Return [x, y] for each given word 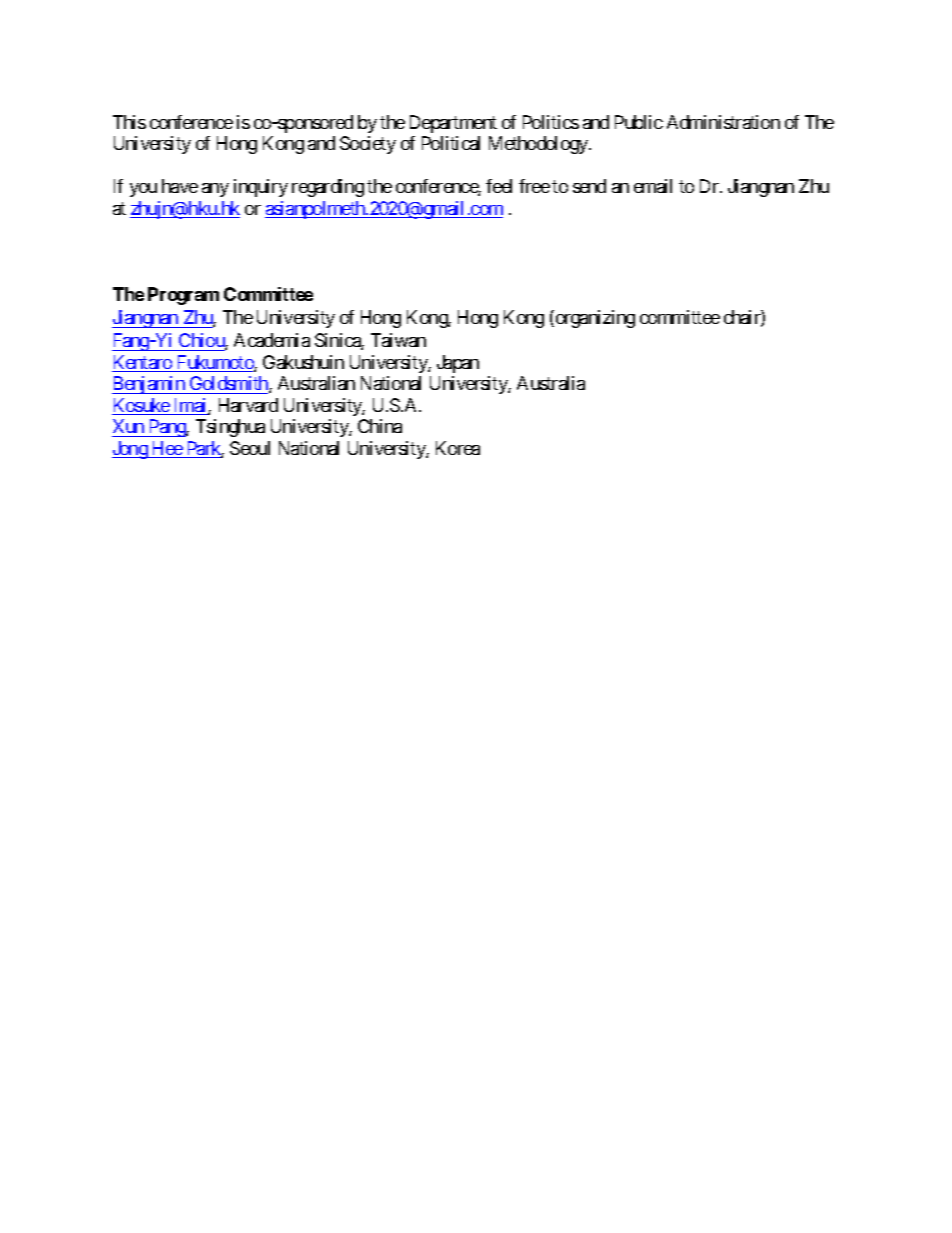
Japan [458, 364]
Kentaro [143, 363]
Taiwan [398, 340]
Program [183, 296]
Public [639, 122]
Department [453, 124]
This [129, 122]
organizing [594, 319]
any [215, 190]
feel [499, 186]
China [380, 426]
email [653, 186]
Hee [167, 449]
